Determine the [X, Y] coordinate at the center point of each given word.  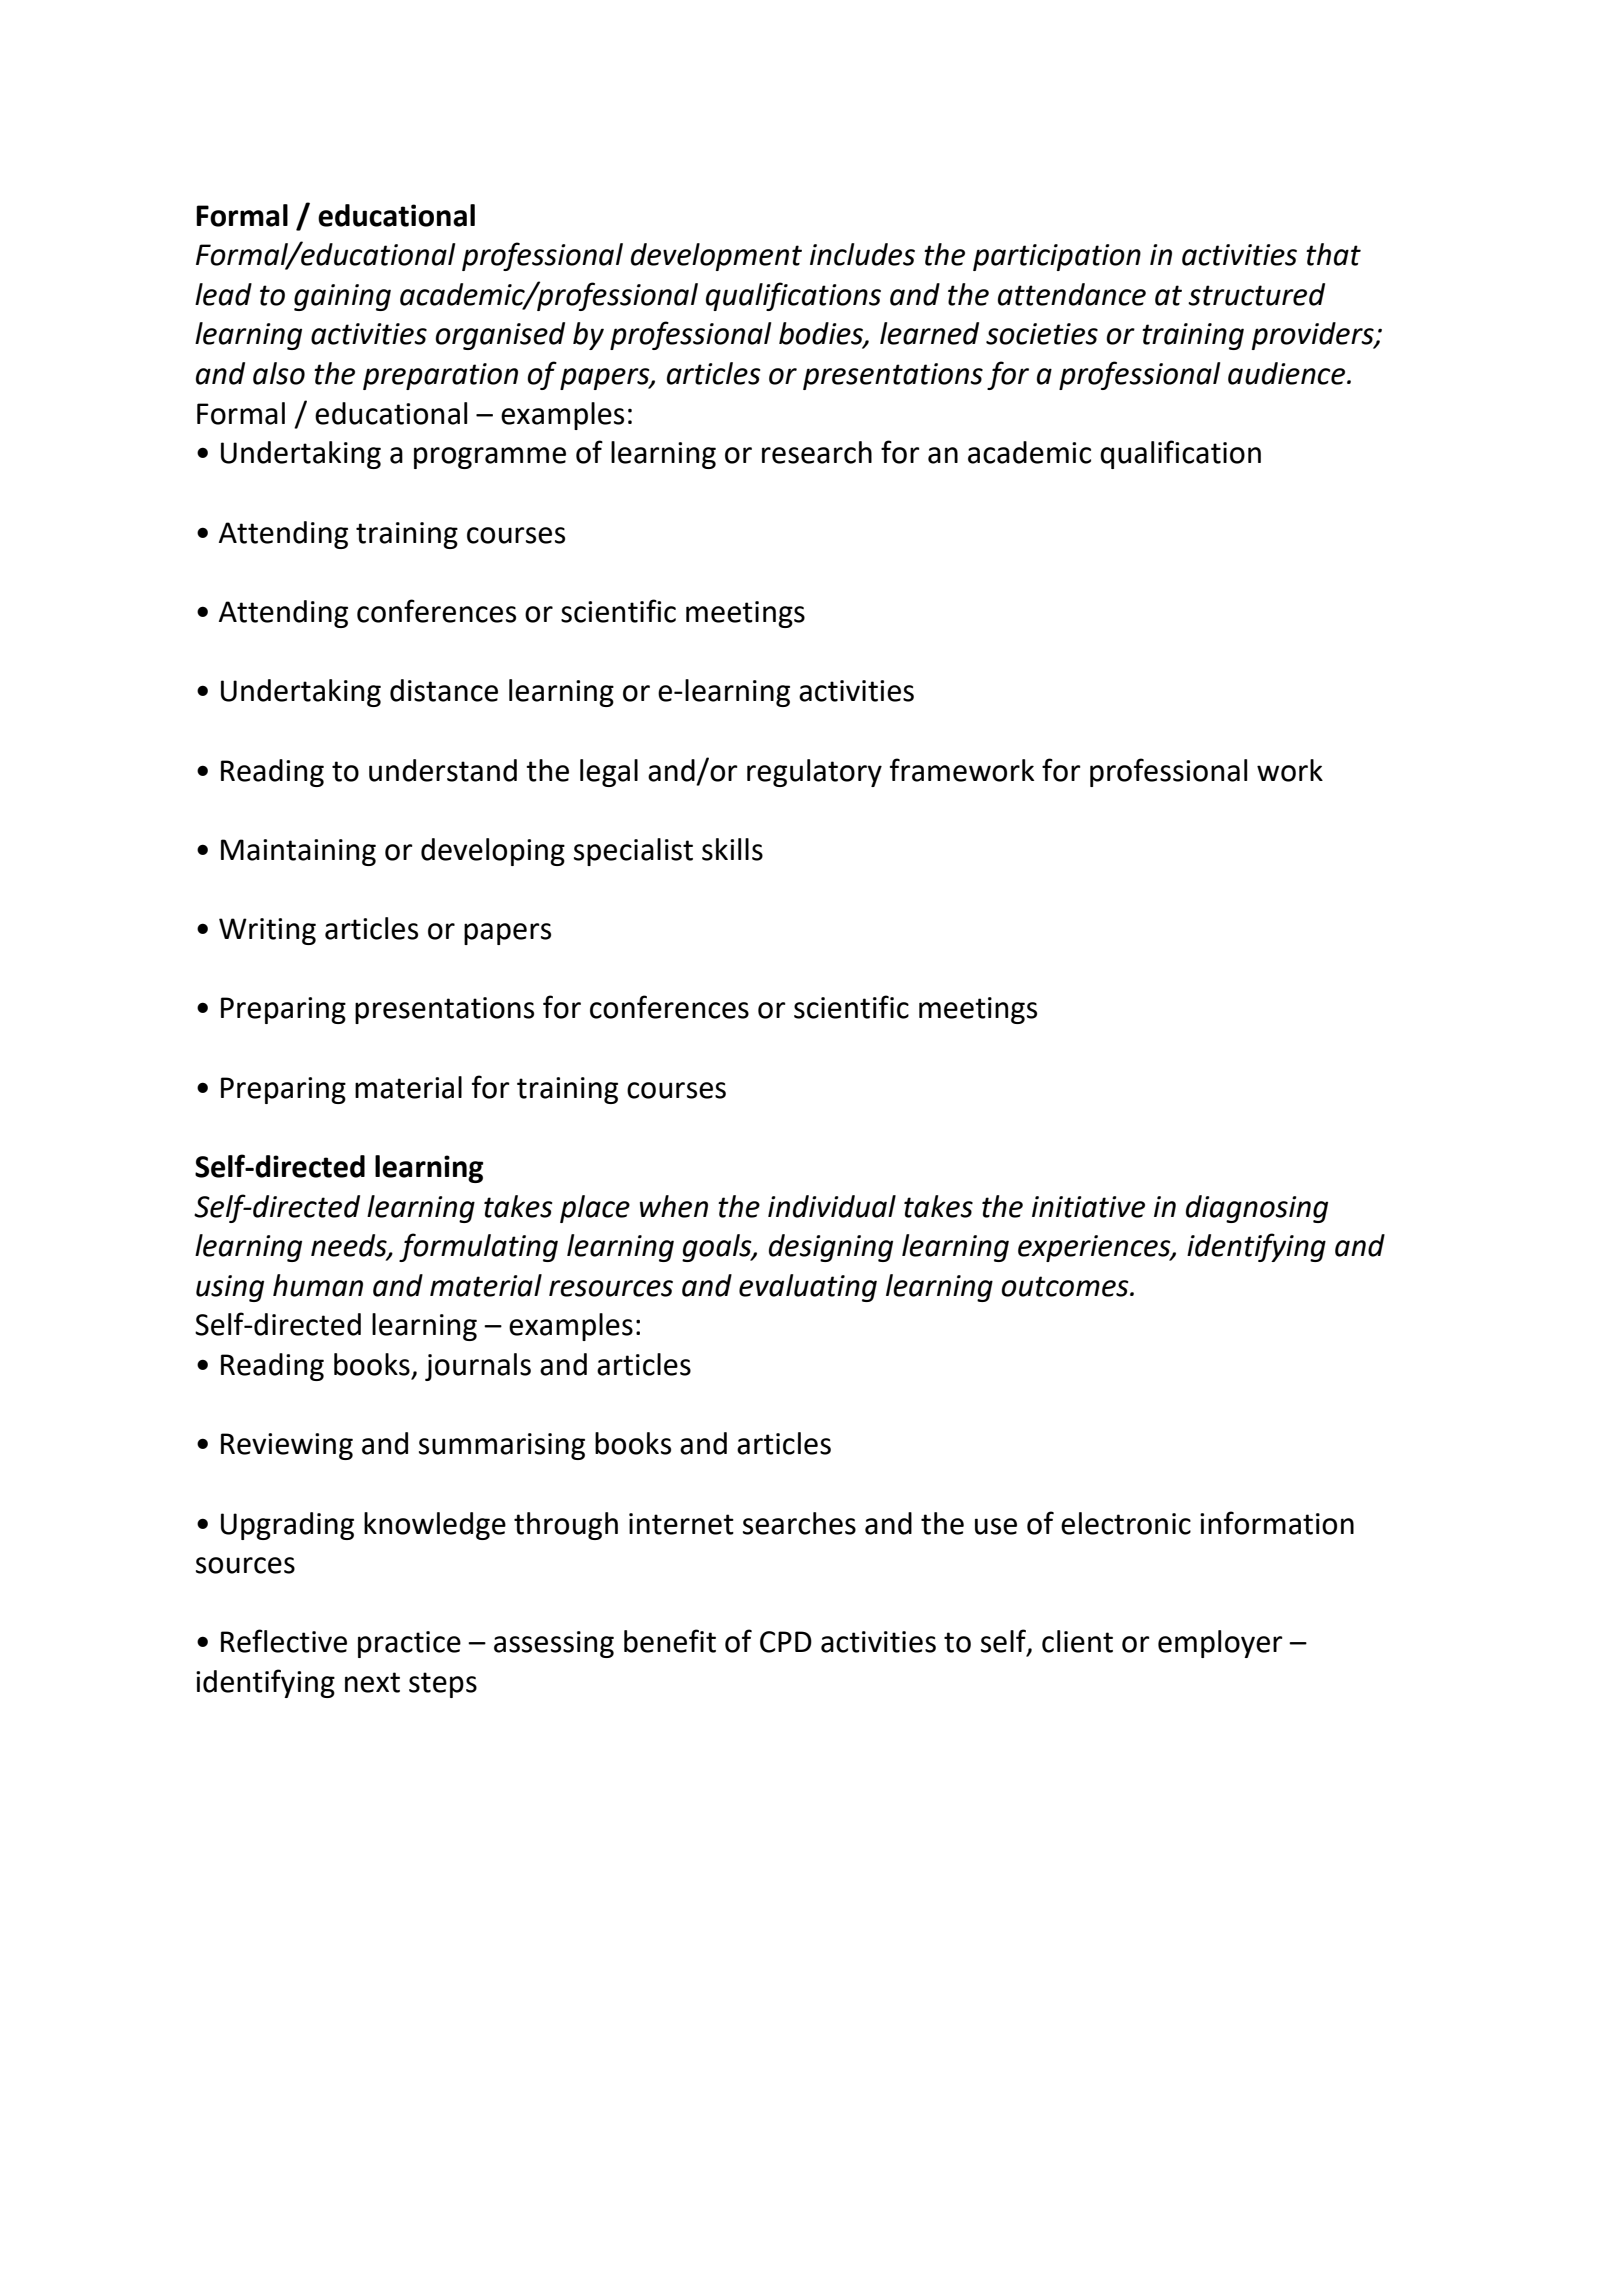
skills [732, 849]
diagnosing [1257, 1209]
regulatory [814, 773]
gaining [342, 297]
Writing [267, 931]
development [716, 257]
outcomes [1066, 1286]
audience [1288, 373]
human [318, 1285]
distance [444, 690]
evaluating [808, 1288]
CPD [786, 1642]
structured [1256, 294]
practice [409, 1644]
